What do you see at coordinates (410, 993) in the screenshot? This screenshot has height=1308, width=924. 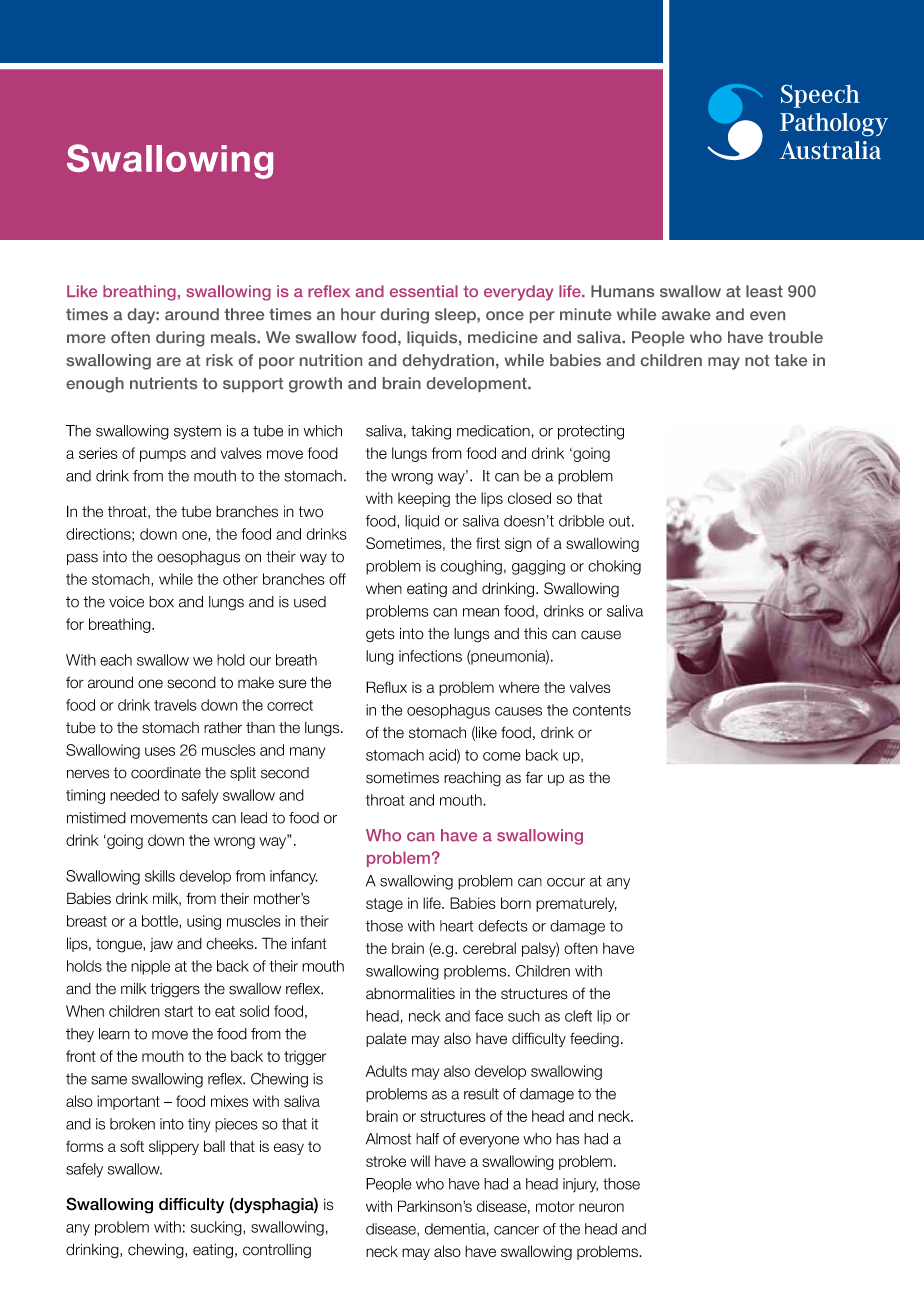 I see `abnormalities` at bounding box center [410, 993].
